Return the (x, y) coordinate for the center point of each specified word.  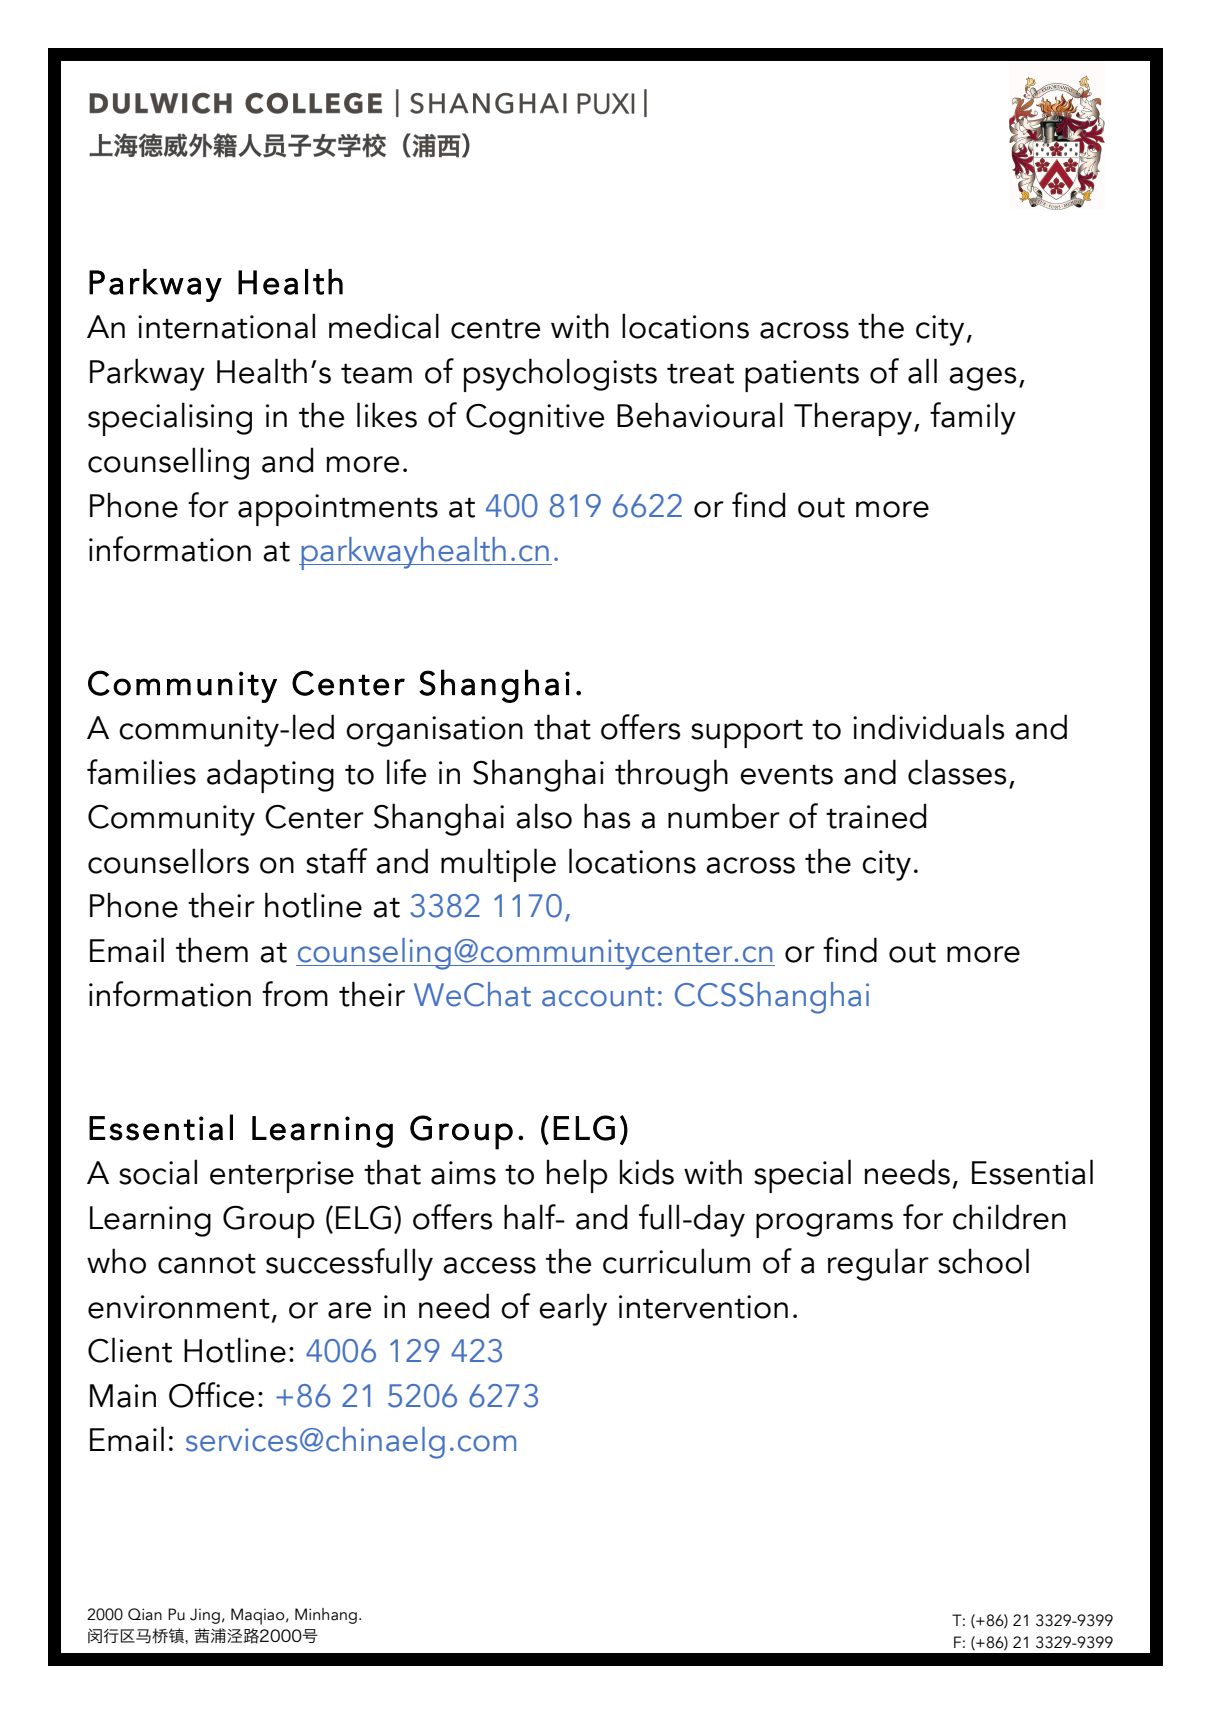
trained (876, 816)
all (922, 371)
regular (878, 1264)
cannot (207, 1264)
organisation (434, 731)
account (598, 997)
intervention (703, 1307)
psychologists (560, 375)
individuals (928, 727)
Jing (205, 1616)
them (212, 950)
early (573, 1309)
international (226, 326)
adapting (270, 776)
